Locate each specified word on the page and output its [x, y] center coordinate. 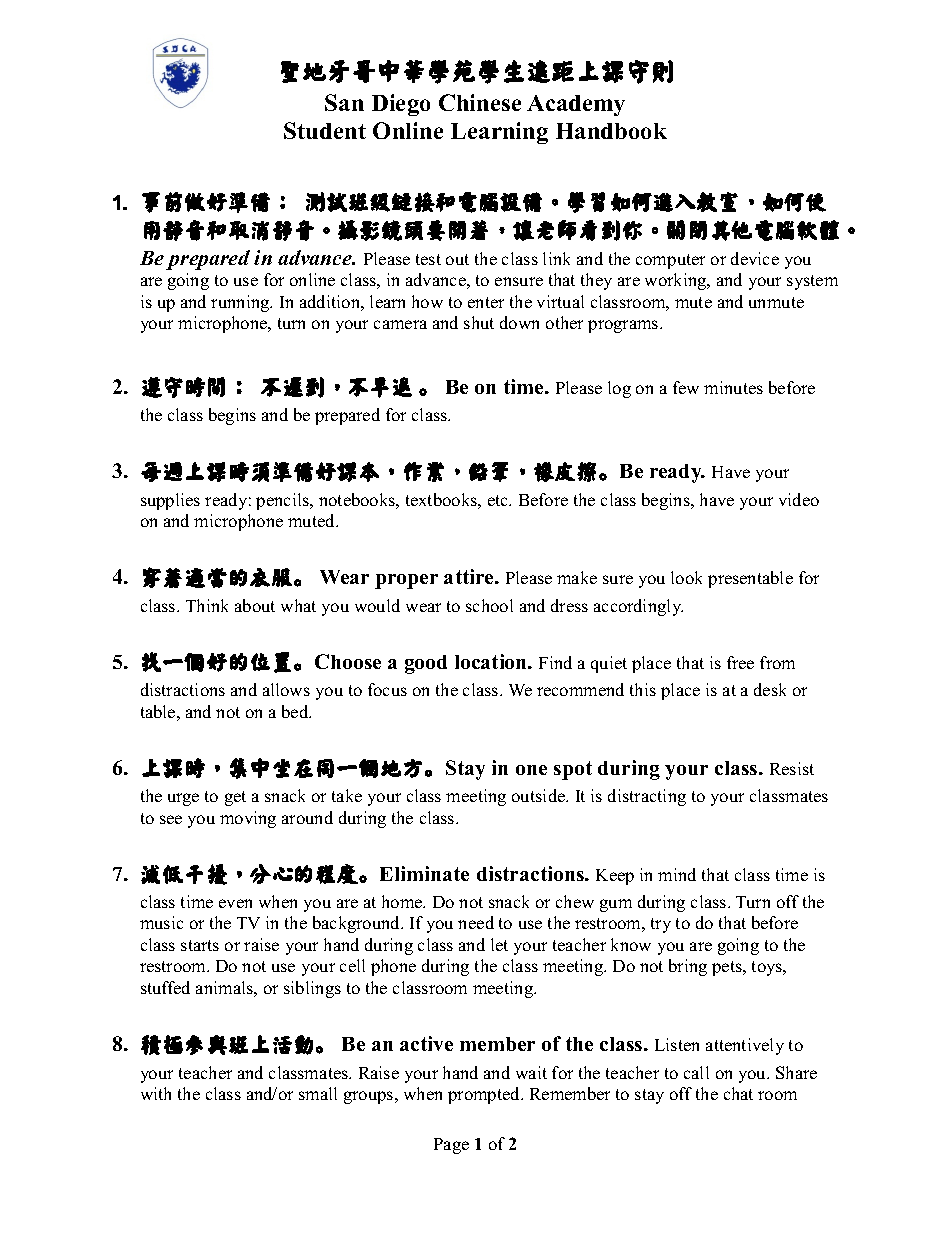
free [740, 662]
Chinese [480, 102]
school [489, 605]
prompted [485, 1095]
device [755, 258]
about [255, 605]
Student [325, 130]
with [156, 1093]
